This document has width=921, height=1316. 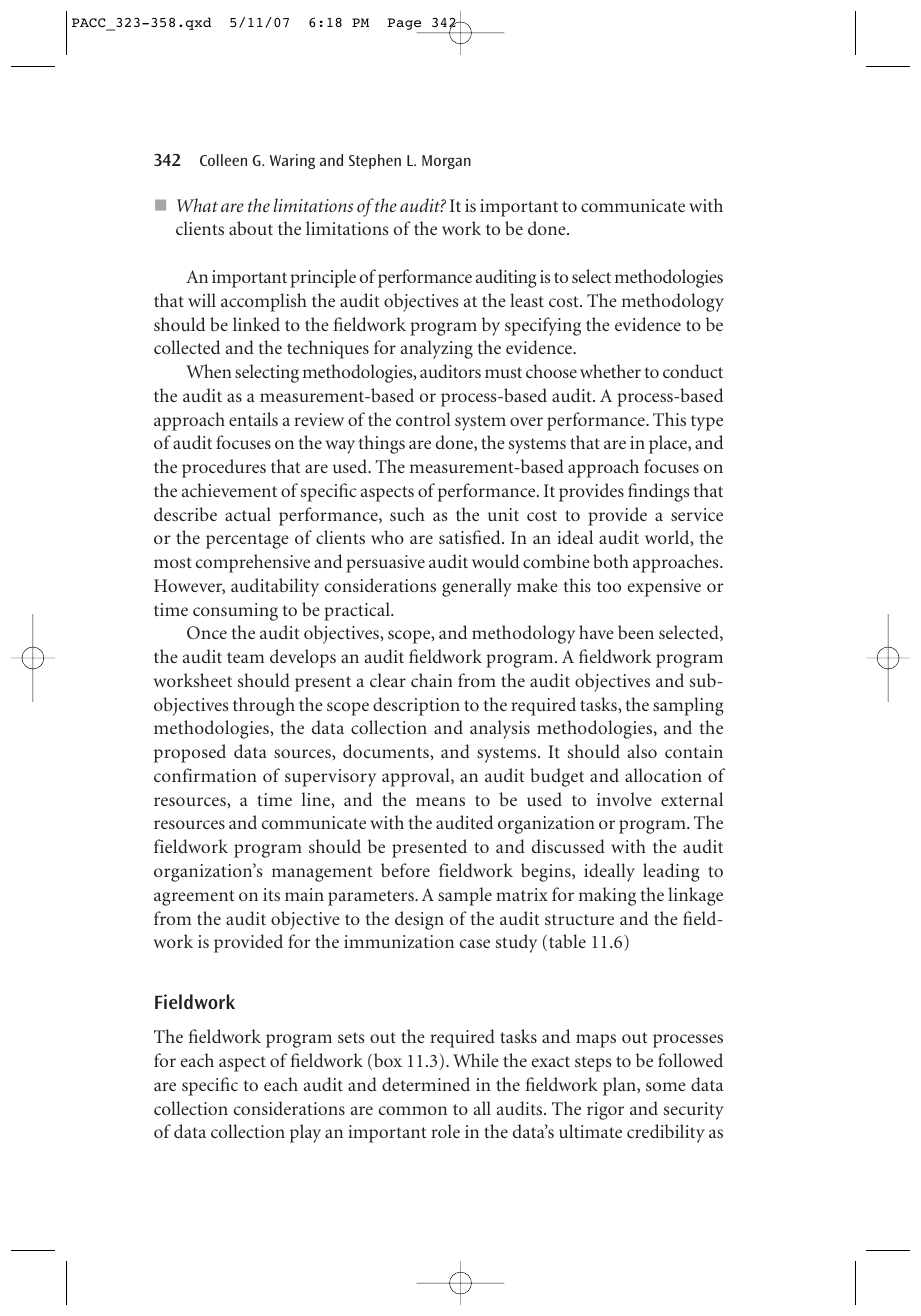 What do you see at coordinates (245, 657) in the document?
I see `team` at bounding box center [245, 657].
